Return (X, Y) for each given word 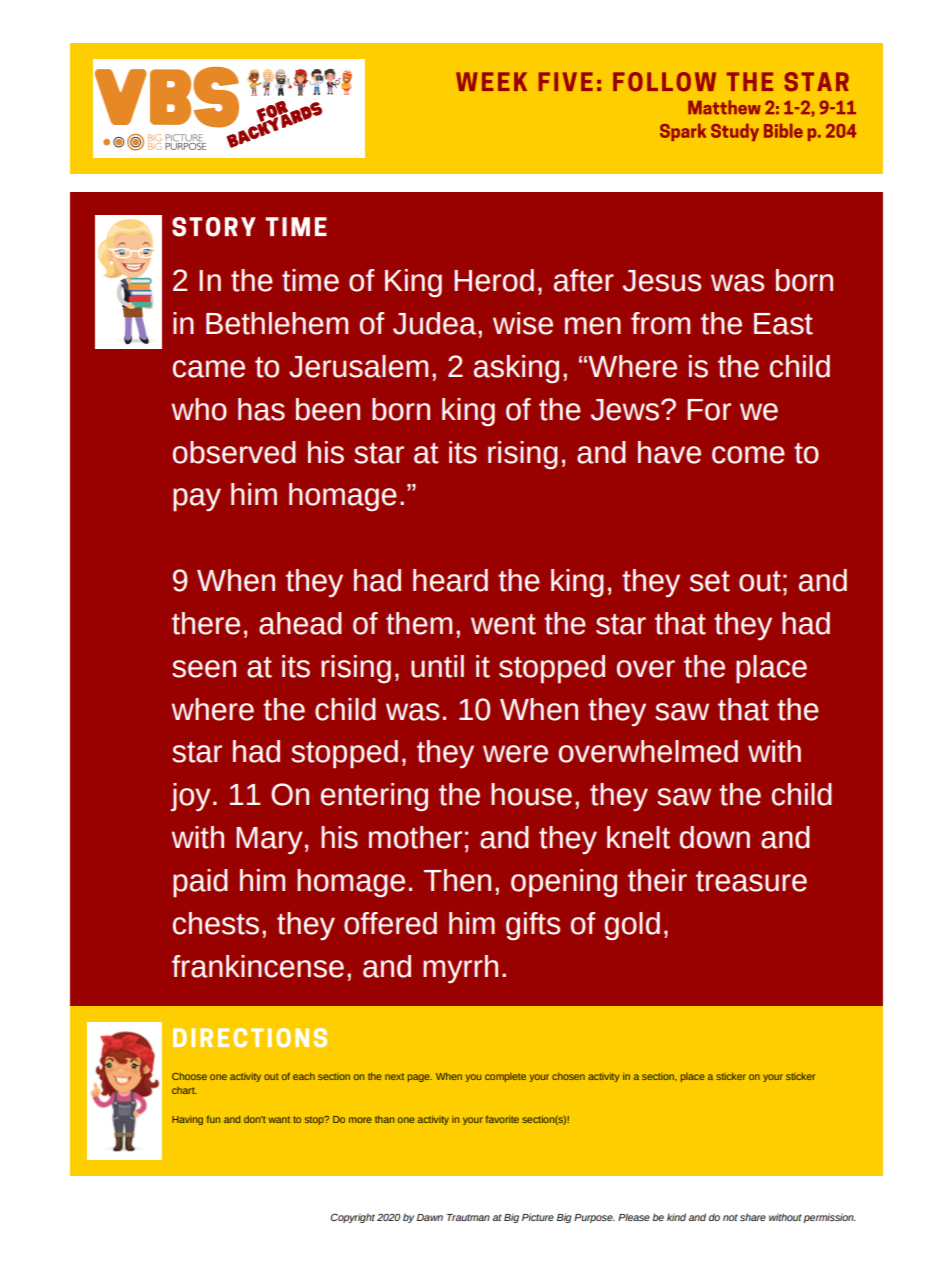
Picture (538, 1217)
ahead (300, 623)
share (753, 1217)
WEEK (491, 81)
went (503, 624)
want (279, 1119)
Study (735, 132)
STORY (214, 227)
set (710, 581)
